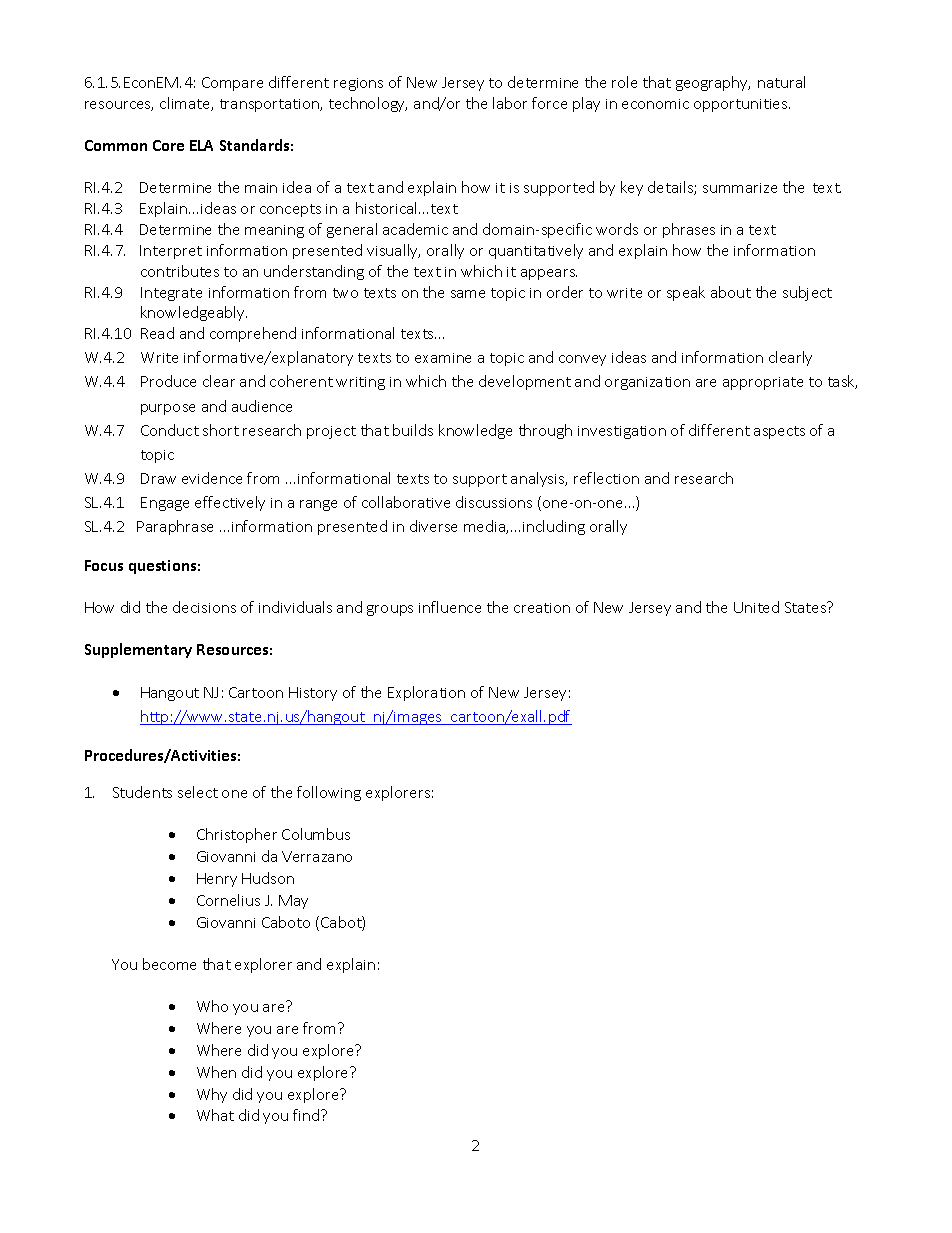 This screenshot has width=952, height=1233. Describe the element at coordinates (756, 607) in the screenshot. I see `United` at that location.
